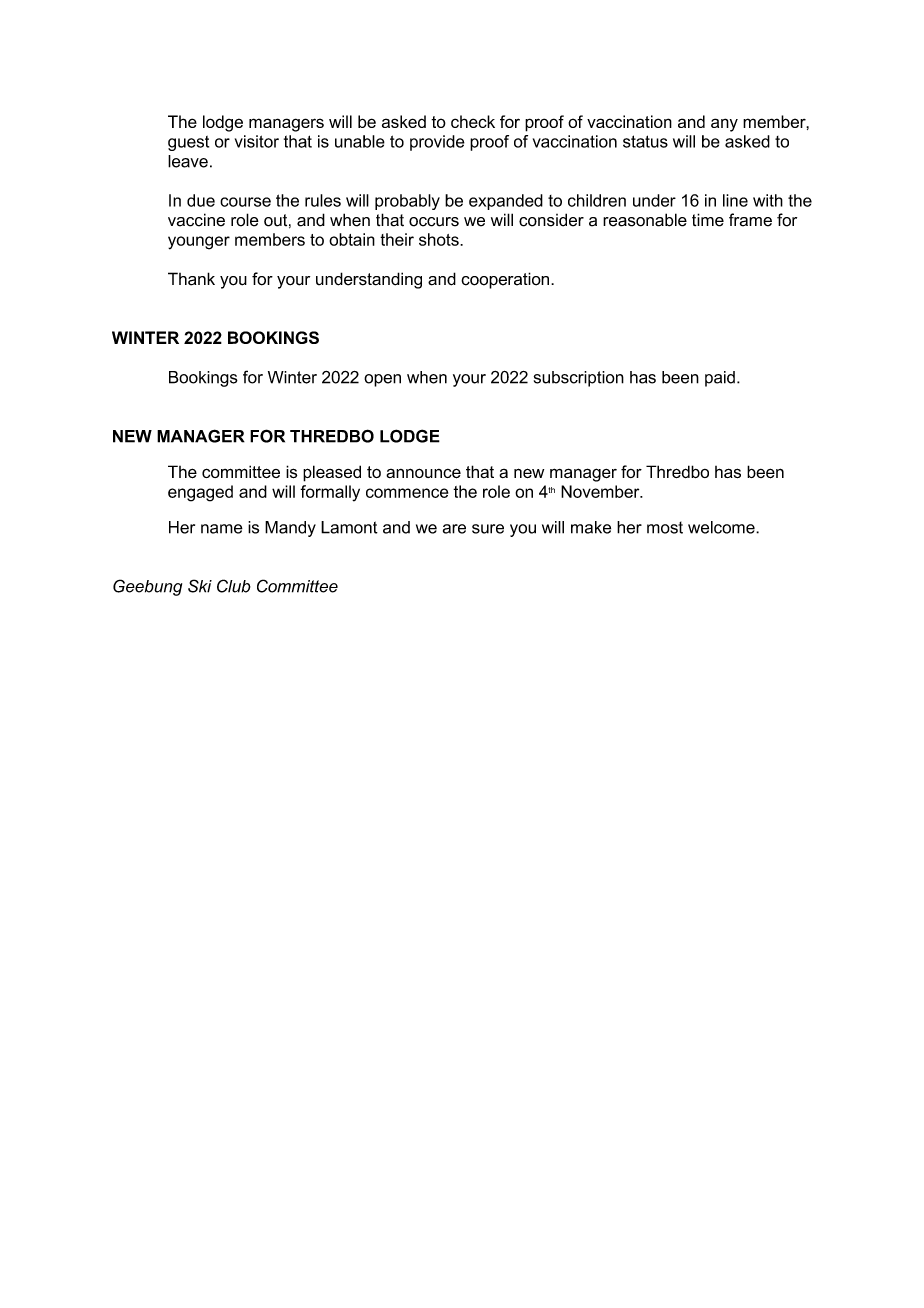 The height and width of the screenshot is (1308, 924). What do you see at coordinates (722, 527) in the screenshot?
I see `welcome` at bounding box center [722, 527].
